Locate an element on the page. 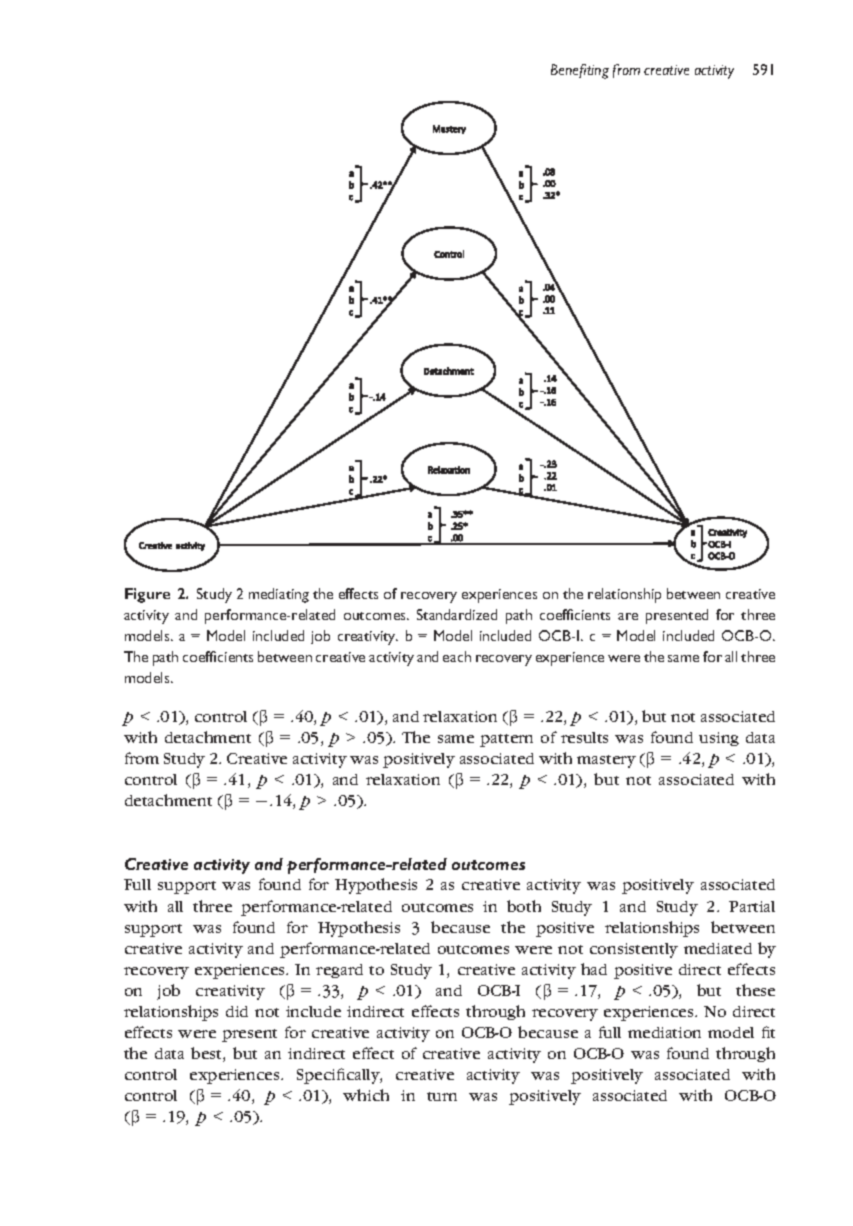 Image resolution: width=853 pixels, height=1226 pixels. results is located at coordinates (584, 737).
